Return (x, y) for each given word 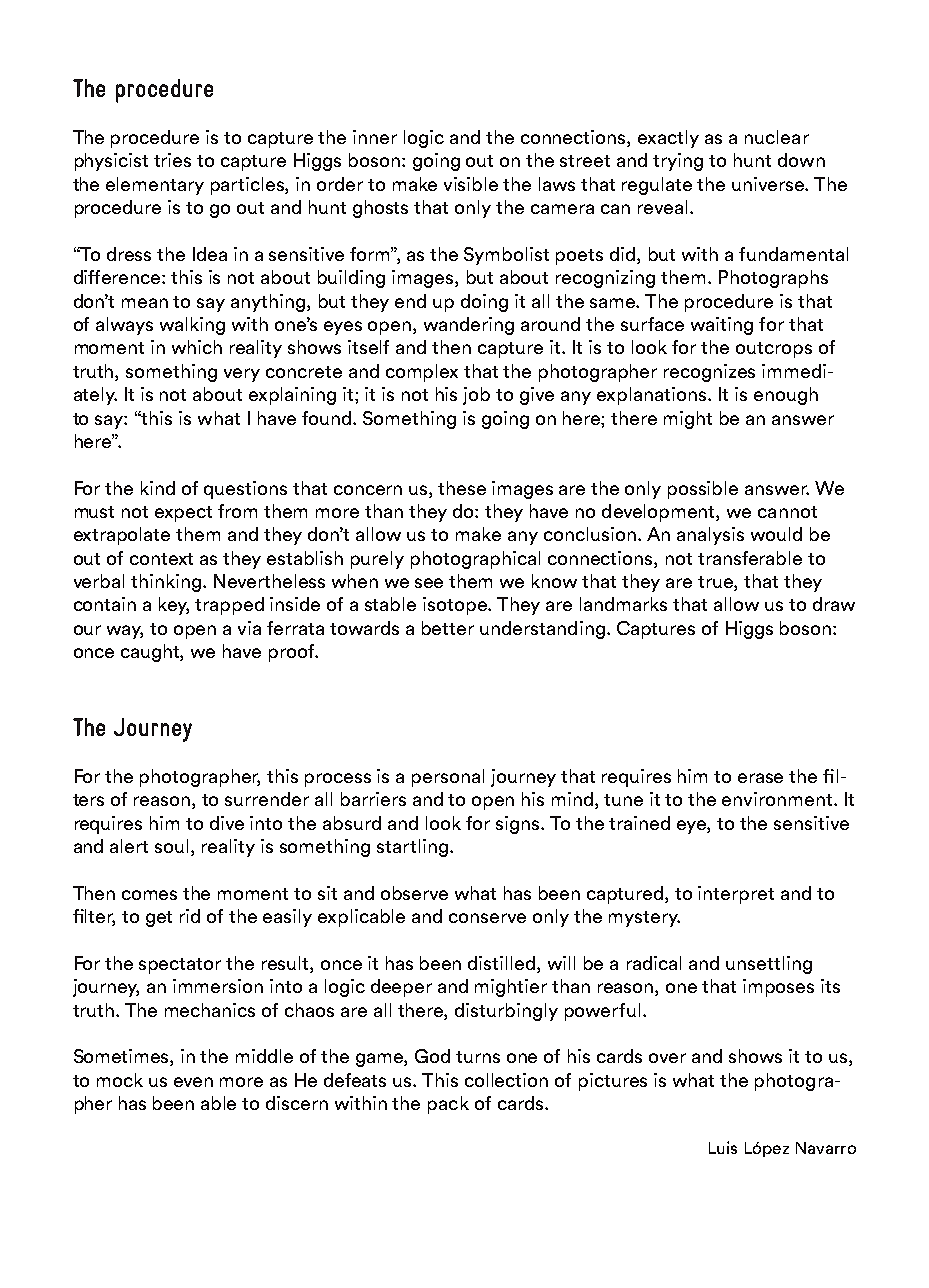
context (161, 559)
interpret (736, 895)
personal (448, 778)
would (776, 534)
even (193, 1082)
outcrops (774, 350)
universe (769, 184)
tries (172, 160)
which (197, 347)
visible (471, 184)
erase (760, 778)
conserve (487, 918)
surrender (267, 799)
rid (190, 916)
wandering (469, 326)
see (429, 583)
